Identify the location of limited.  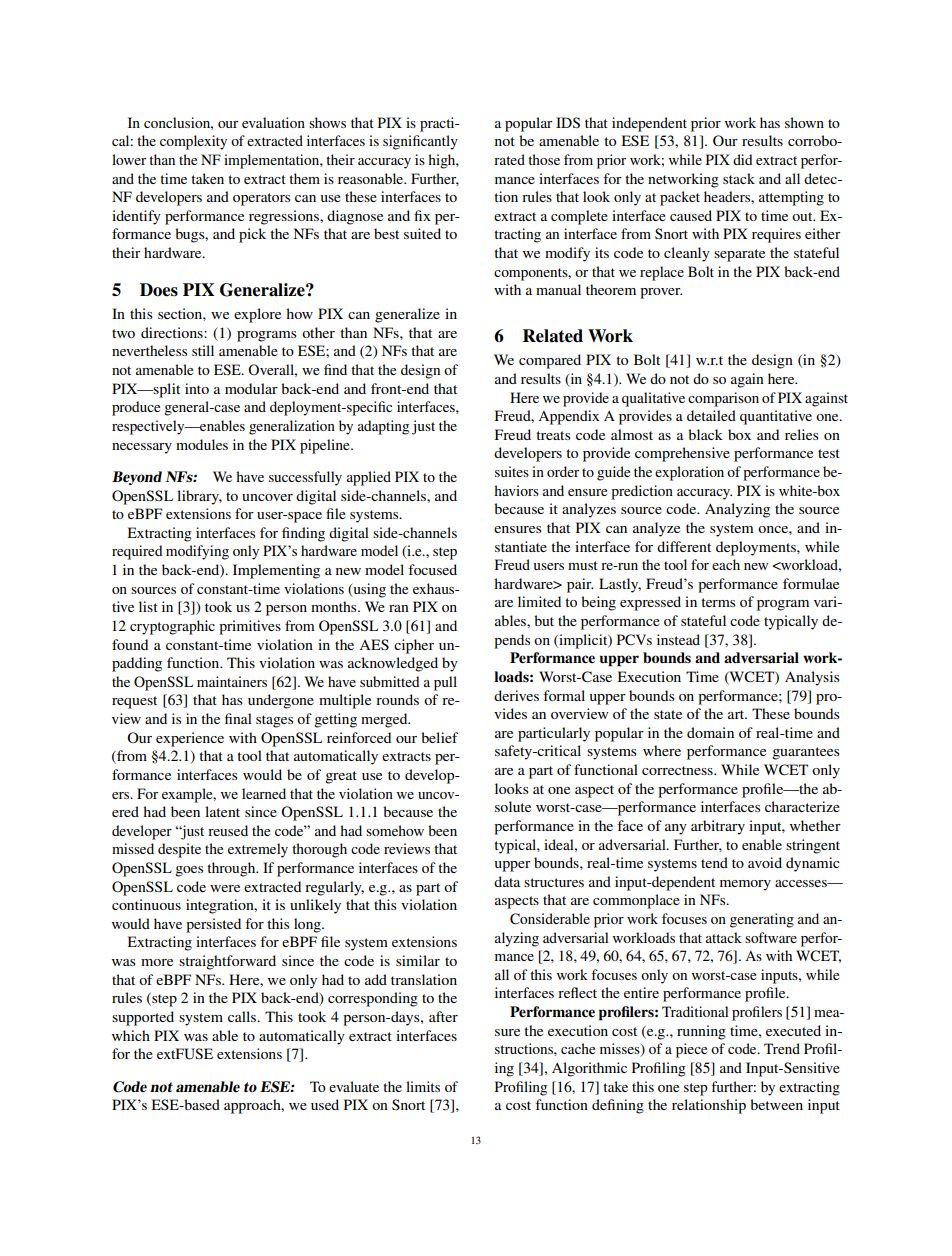
(539, 601).
